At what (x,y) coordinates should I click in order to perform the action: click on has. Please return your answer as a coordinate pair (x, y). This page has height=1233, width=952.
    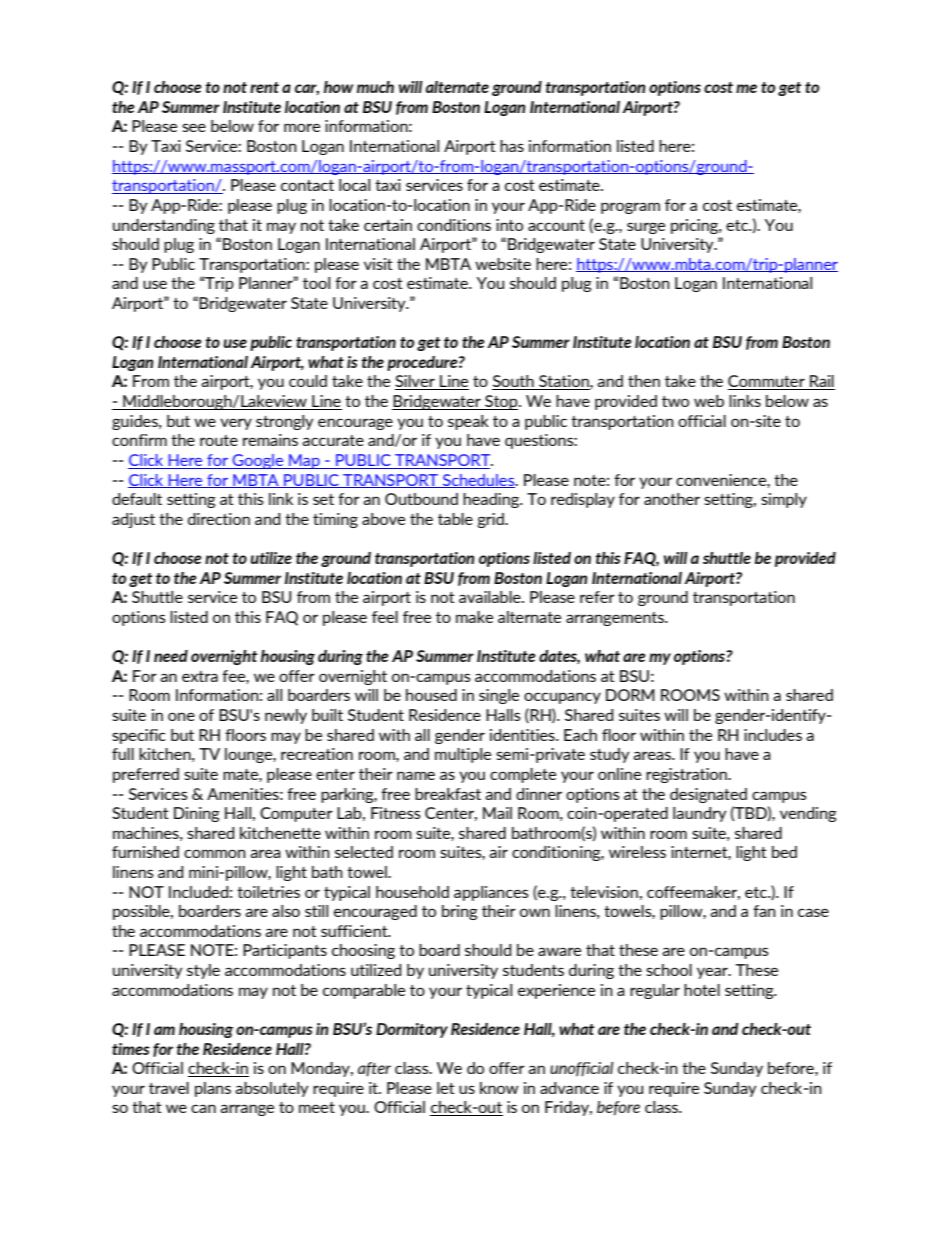
    Looking at the image, I should click on (512, 146).
